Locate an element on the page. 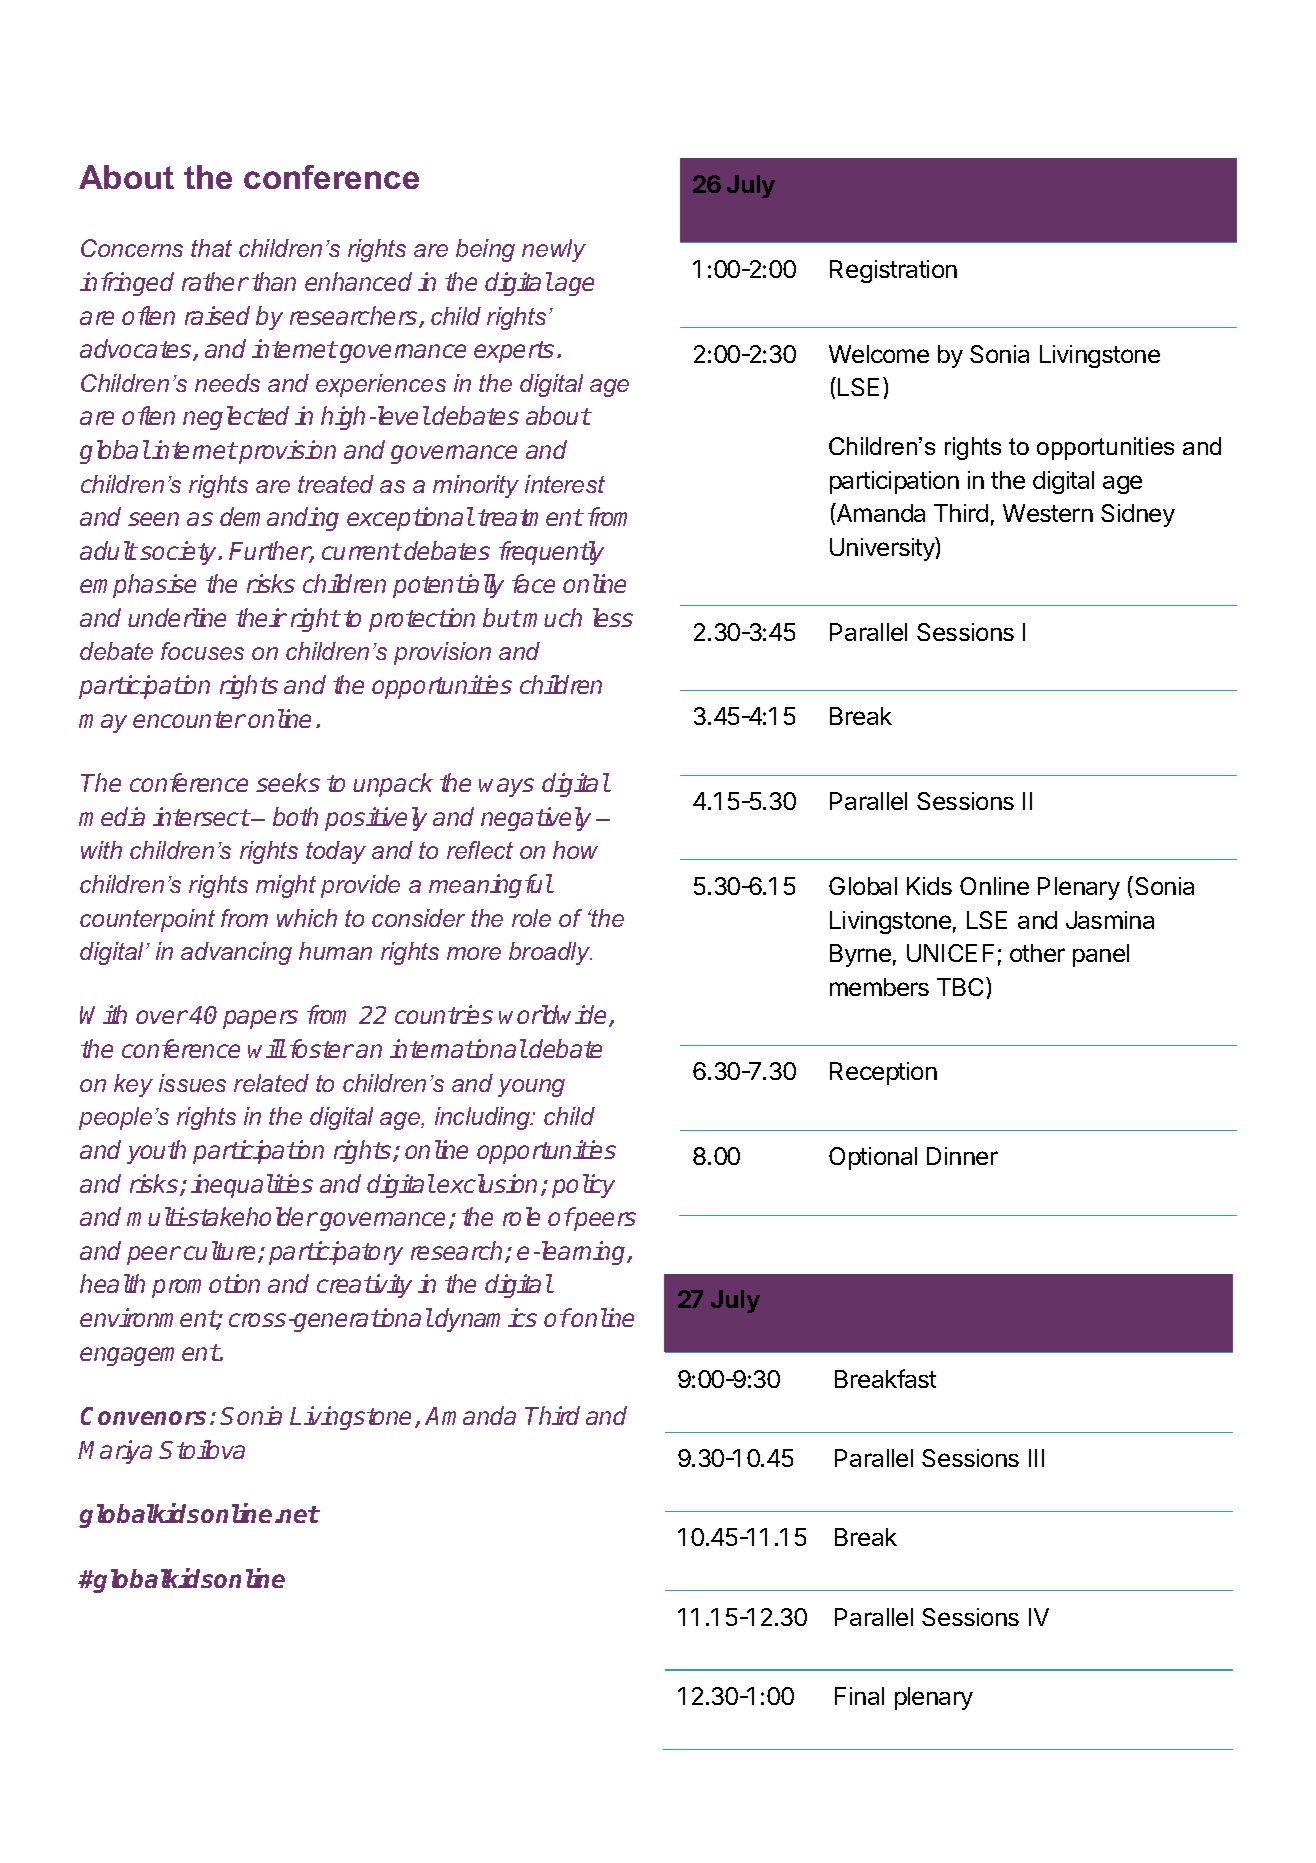 The width and height of the page is (1316, 1863). Dinner is located at coordinates (962, 1156).
